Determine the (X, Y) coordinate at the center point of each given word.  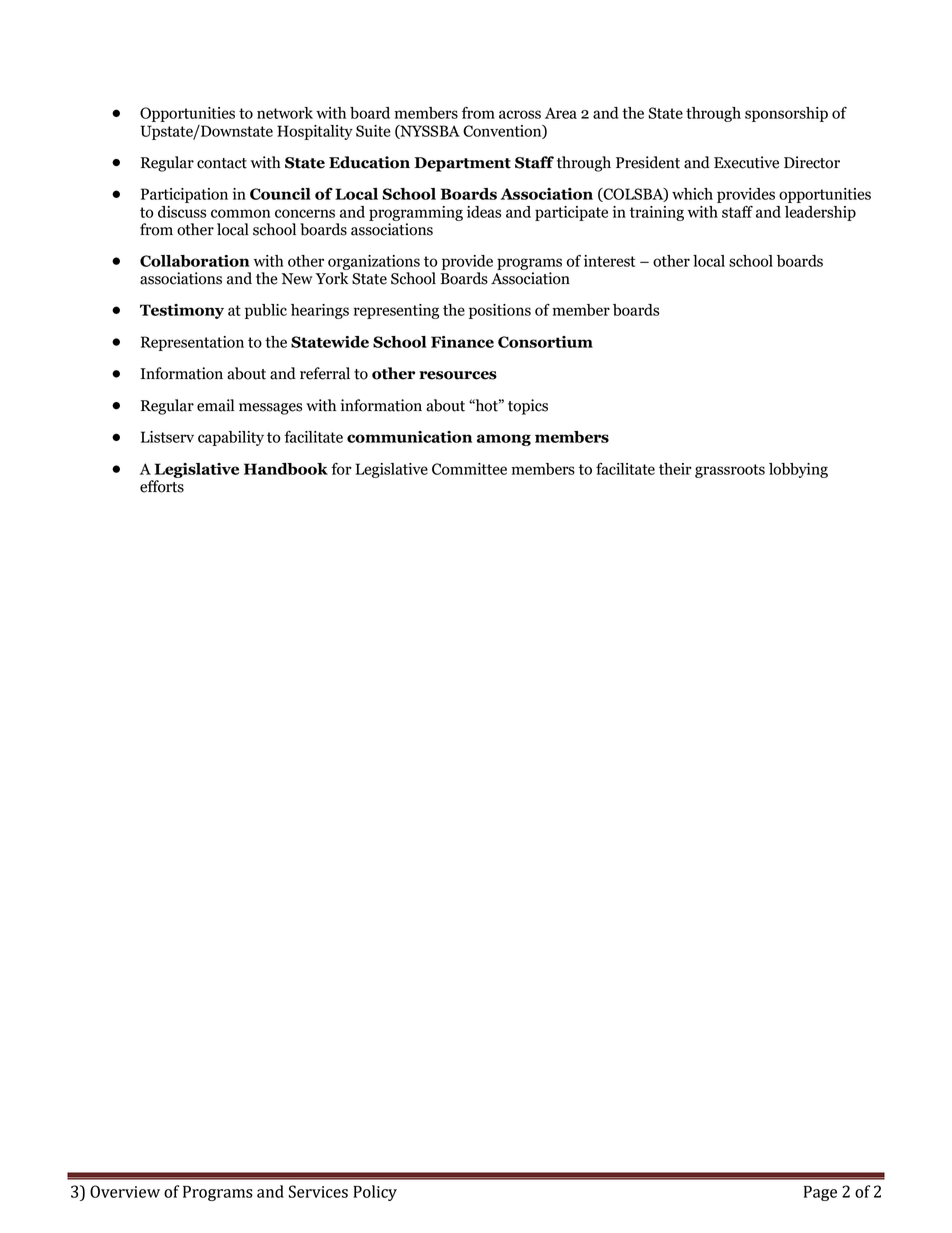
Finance (462, 342)
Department (462, 164)
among (504, 440)
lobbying (798, 470)
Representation (192, 343)
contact (222, 163)
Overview (125, 1191)
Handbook (286, 469)
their (675, 469)
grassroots (730, 471)
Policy (375, 1193)
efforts (162, 486)
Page (820, 1193)
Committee (469, 469)
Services (318, 1191)
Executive (746, 162)
